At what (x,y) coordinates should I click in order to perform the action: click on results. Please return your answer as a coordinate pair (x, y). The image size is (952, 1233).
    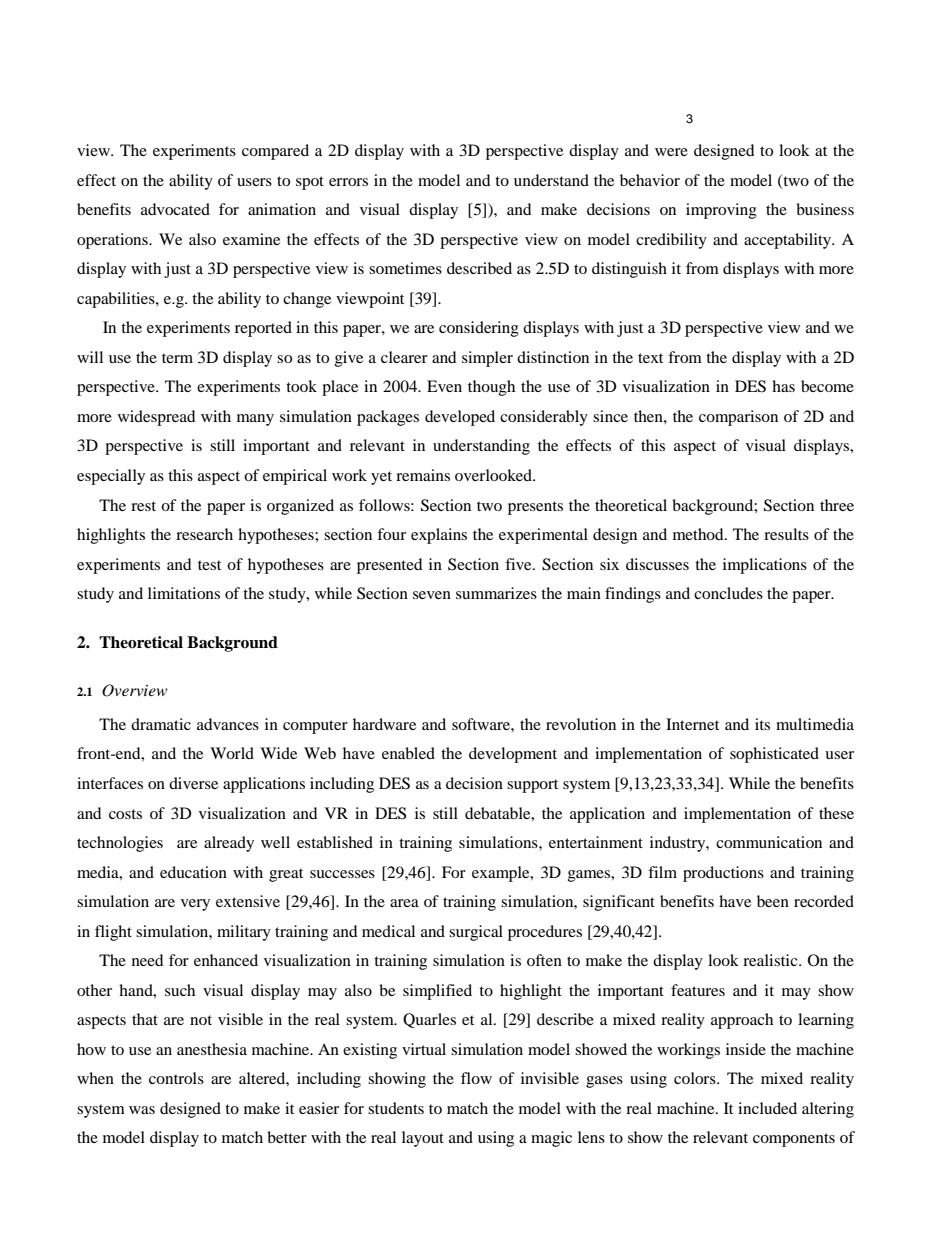
    Looking at the image, I should click on (786, 534).
